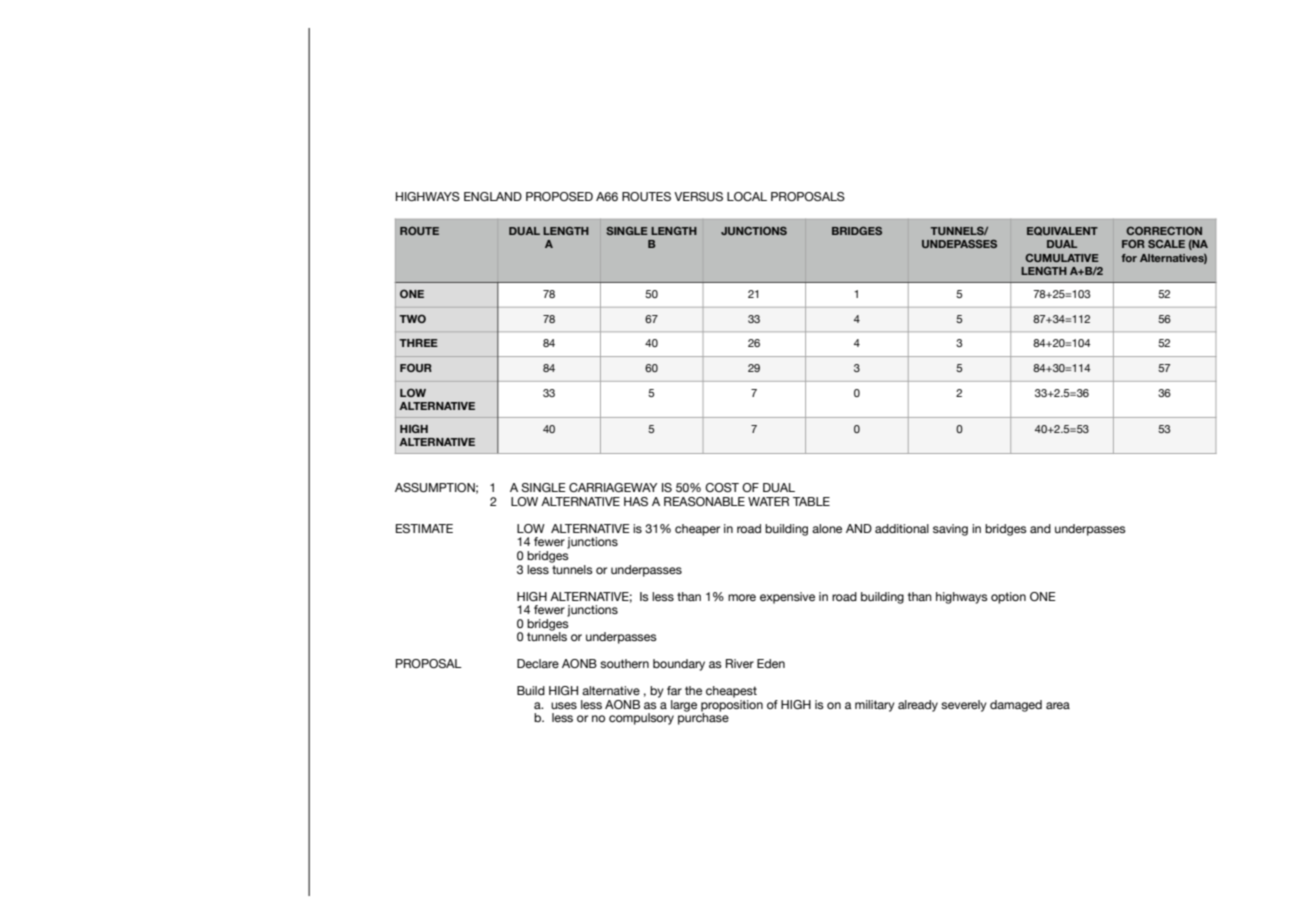 This screenshot has height=924, width=1308. What do you see at coordinates (722, 487) in the screenshot?
I see `COST` at bounding box center [722, 487].
